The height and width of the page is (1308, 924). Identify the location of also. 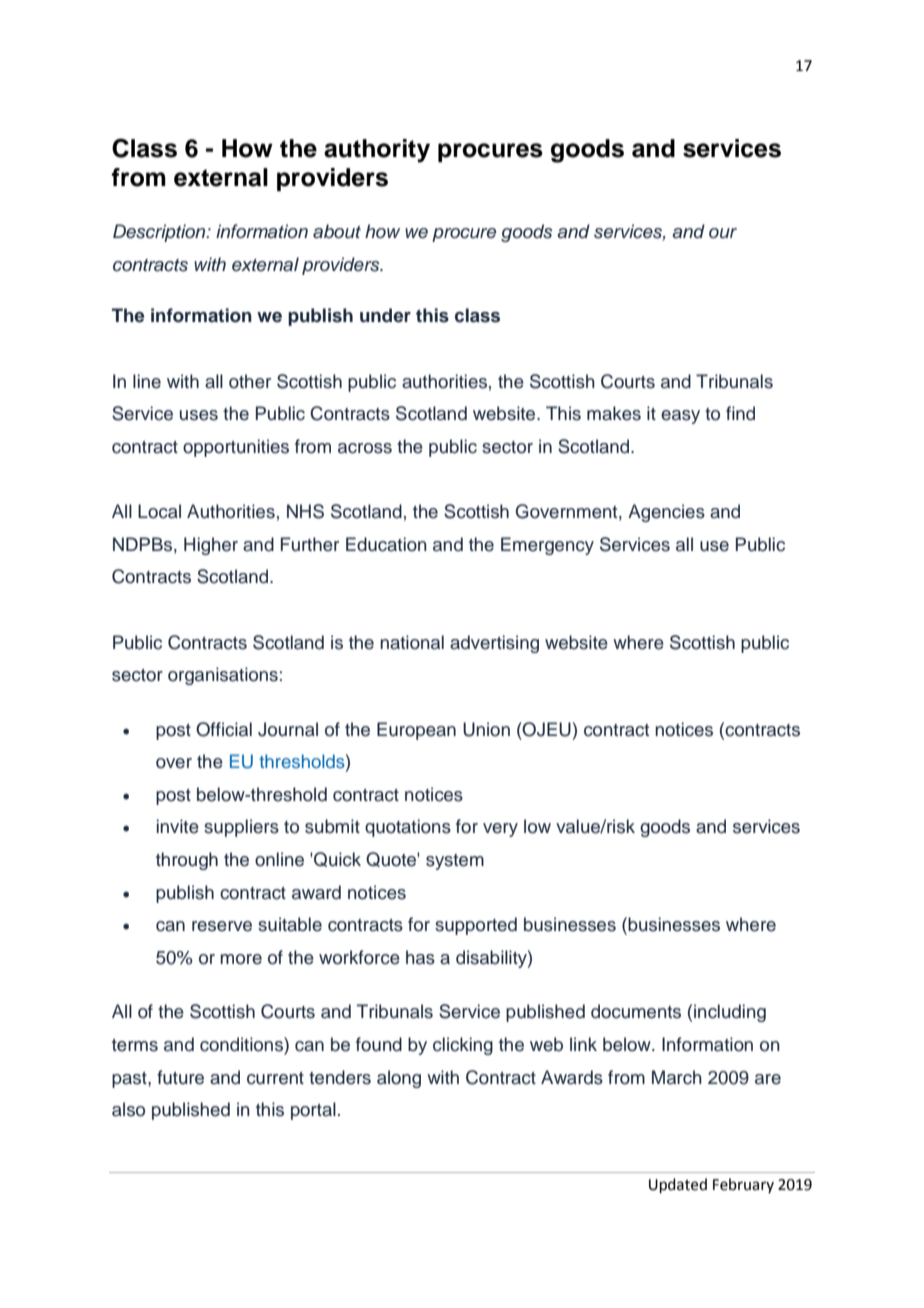
(128, 1109).
